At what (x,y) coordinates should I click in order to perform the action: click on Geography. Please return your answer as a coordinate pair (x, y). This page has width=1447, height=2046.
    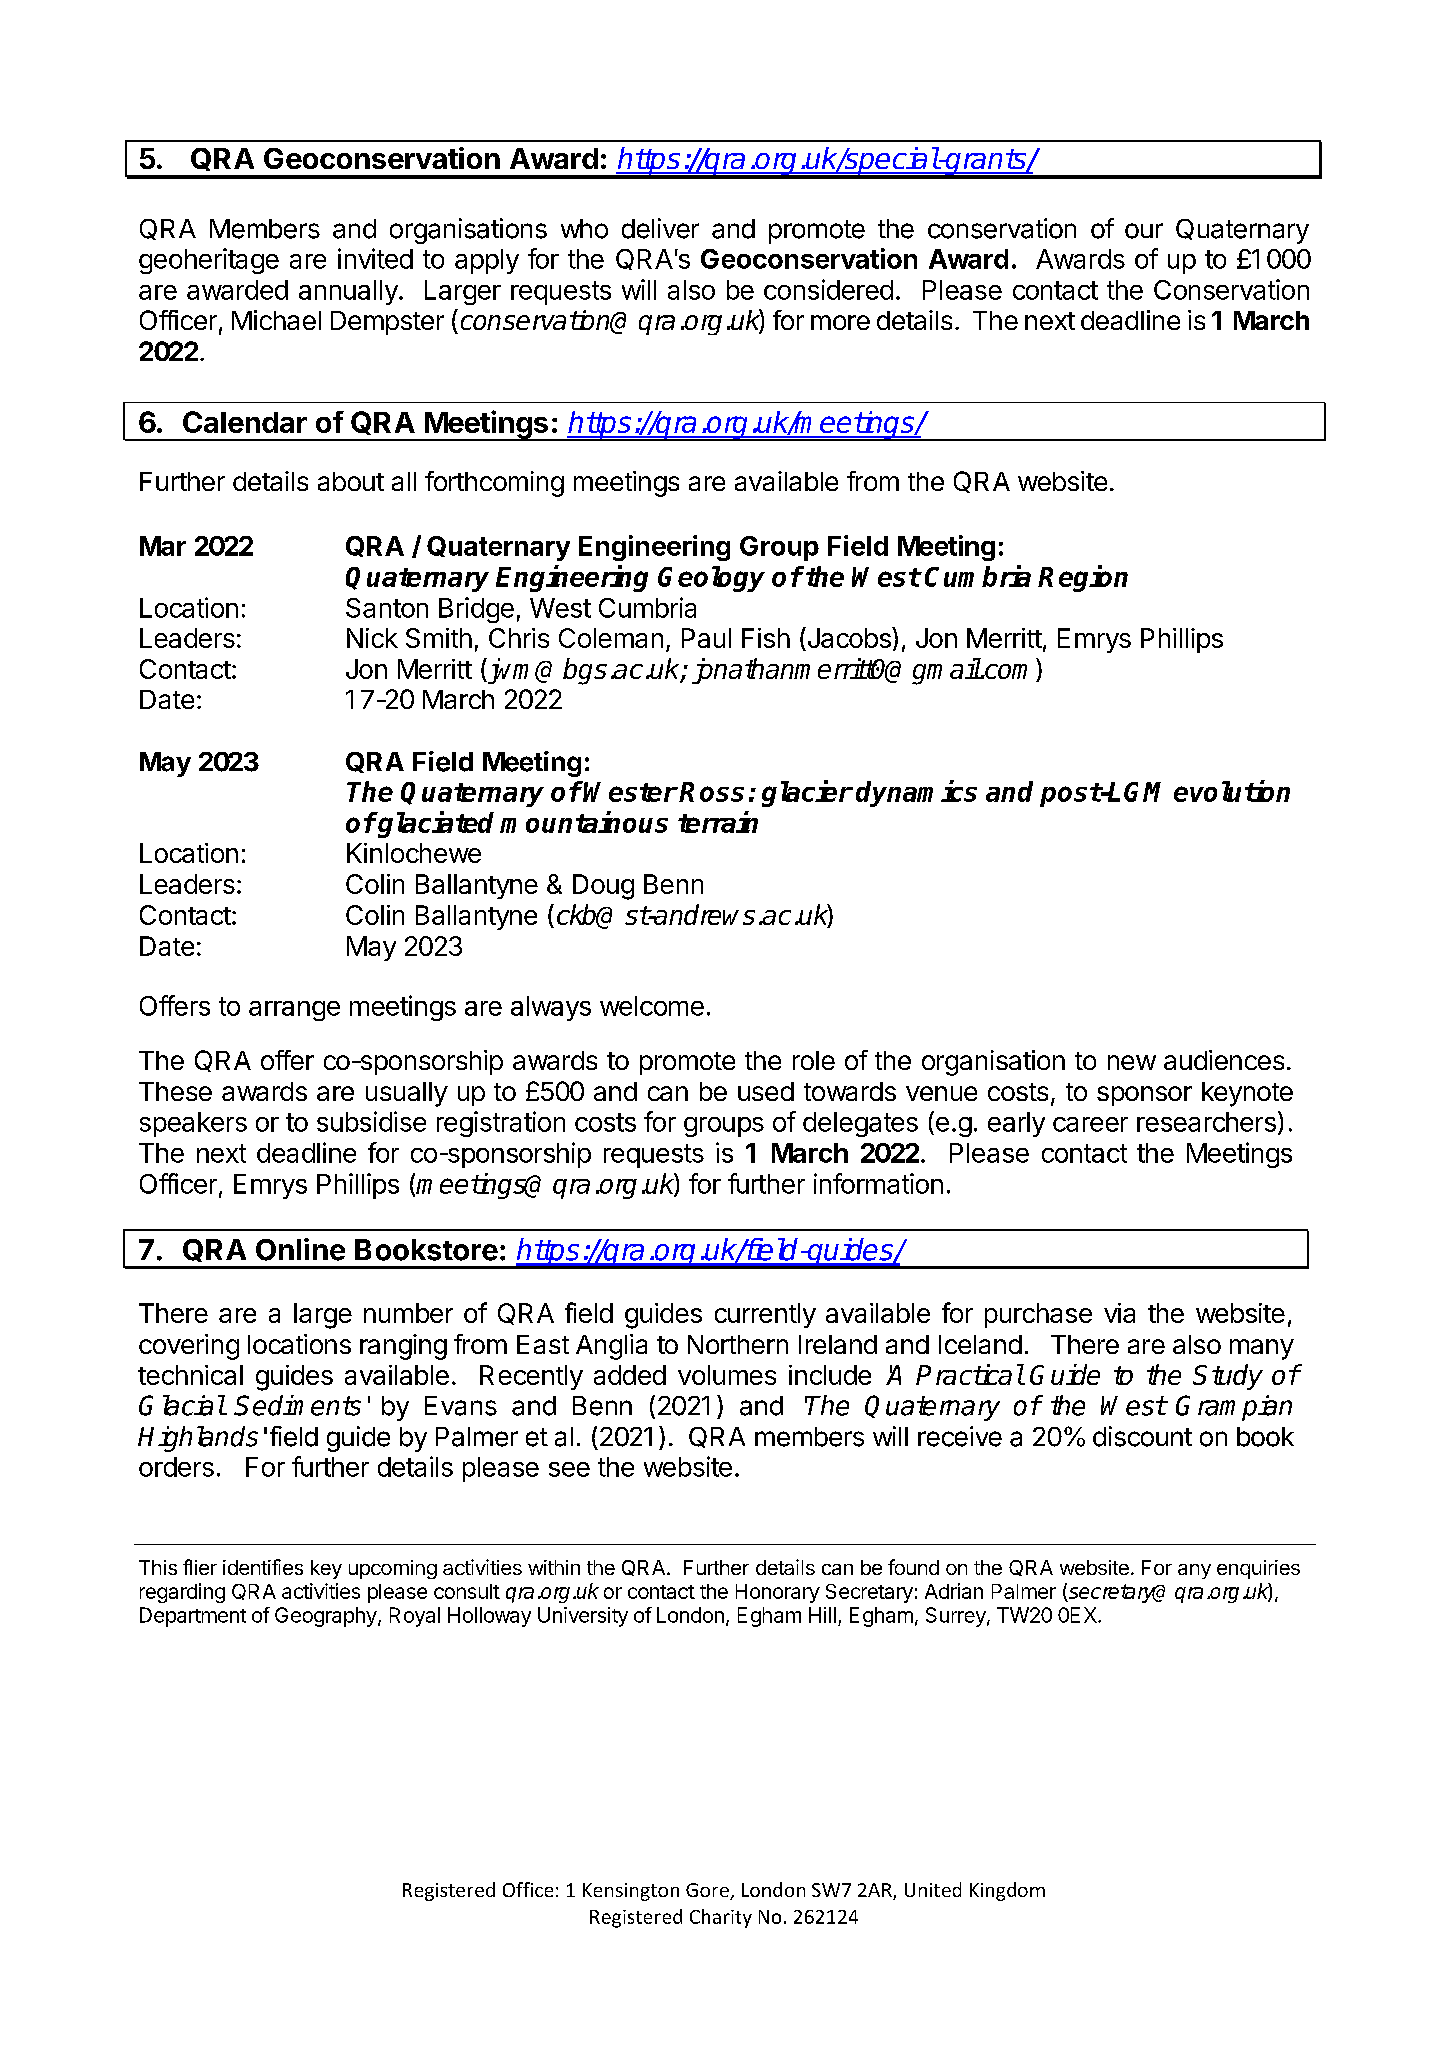
    Looking at the image, I should click on (326, 1617).
